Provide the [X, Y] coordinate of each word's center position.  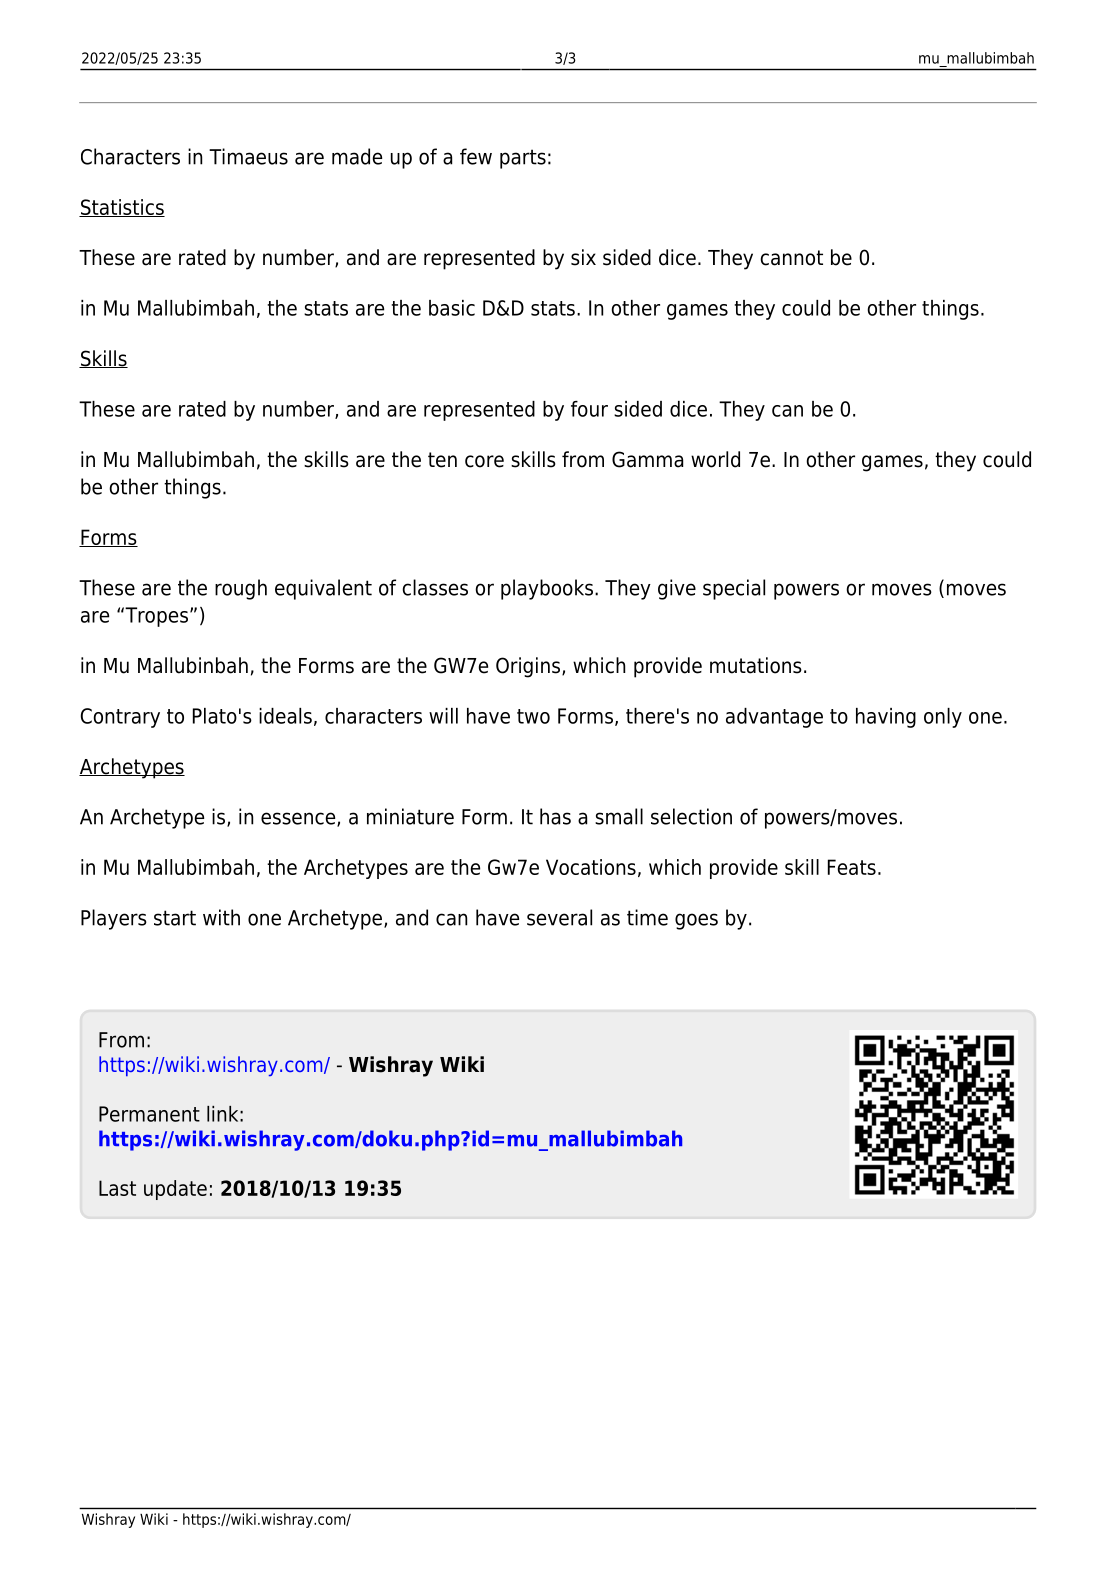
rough [241, 589]
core [484, 461]
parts [523, 159]
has [555, 816]
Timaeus [248, 156]
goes [696, 921]
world [715, 459]
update [175, 1190]
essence [299, 819]
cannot [791, 258]
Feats [852, 867]
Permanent [149, 1114]
